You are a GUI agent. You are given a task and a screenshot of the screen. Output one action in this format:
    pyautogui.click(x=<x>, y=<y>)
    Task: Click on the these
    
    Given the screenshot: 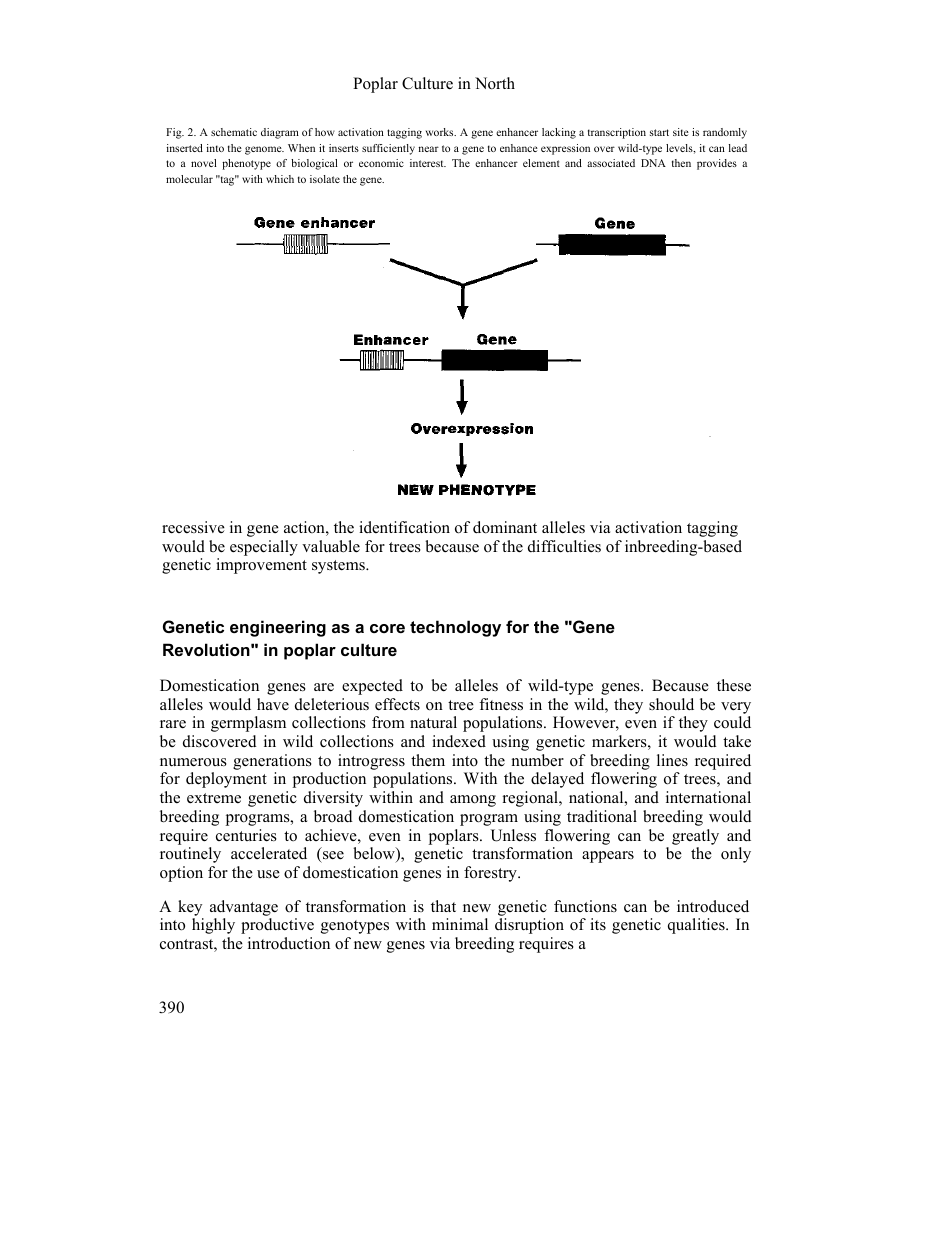 What is the action you would take?
    pyautogui.click(x=734, y=685)
